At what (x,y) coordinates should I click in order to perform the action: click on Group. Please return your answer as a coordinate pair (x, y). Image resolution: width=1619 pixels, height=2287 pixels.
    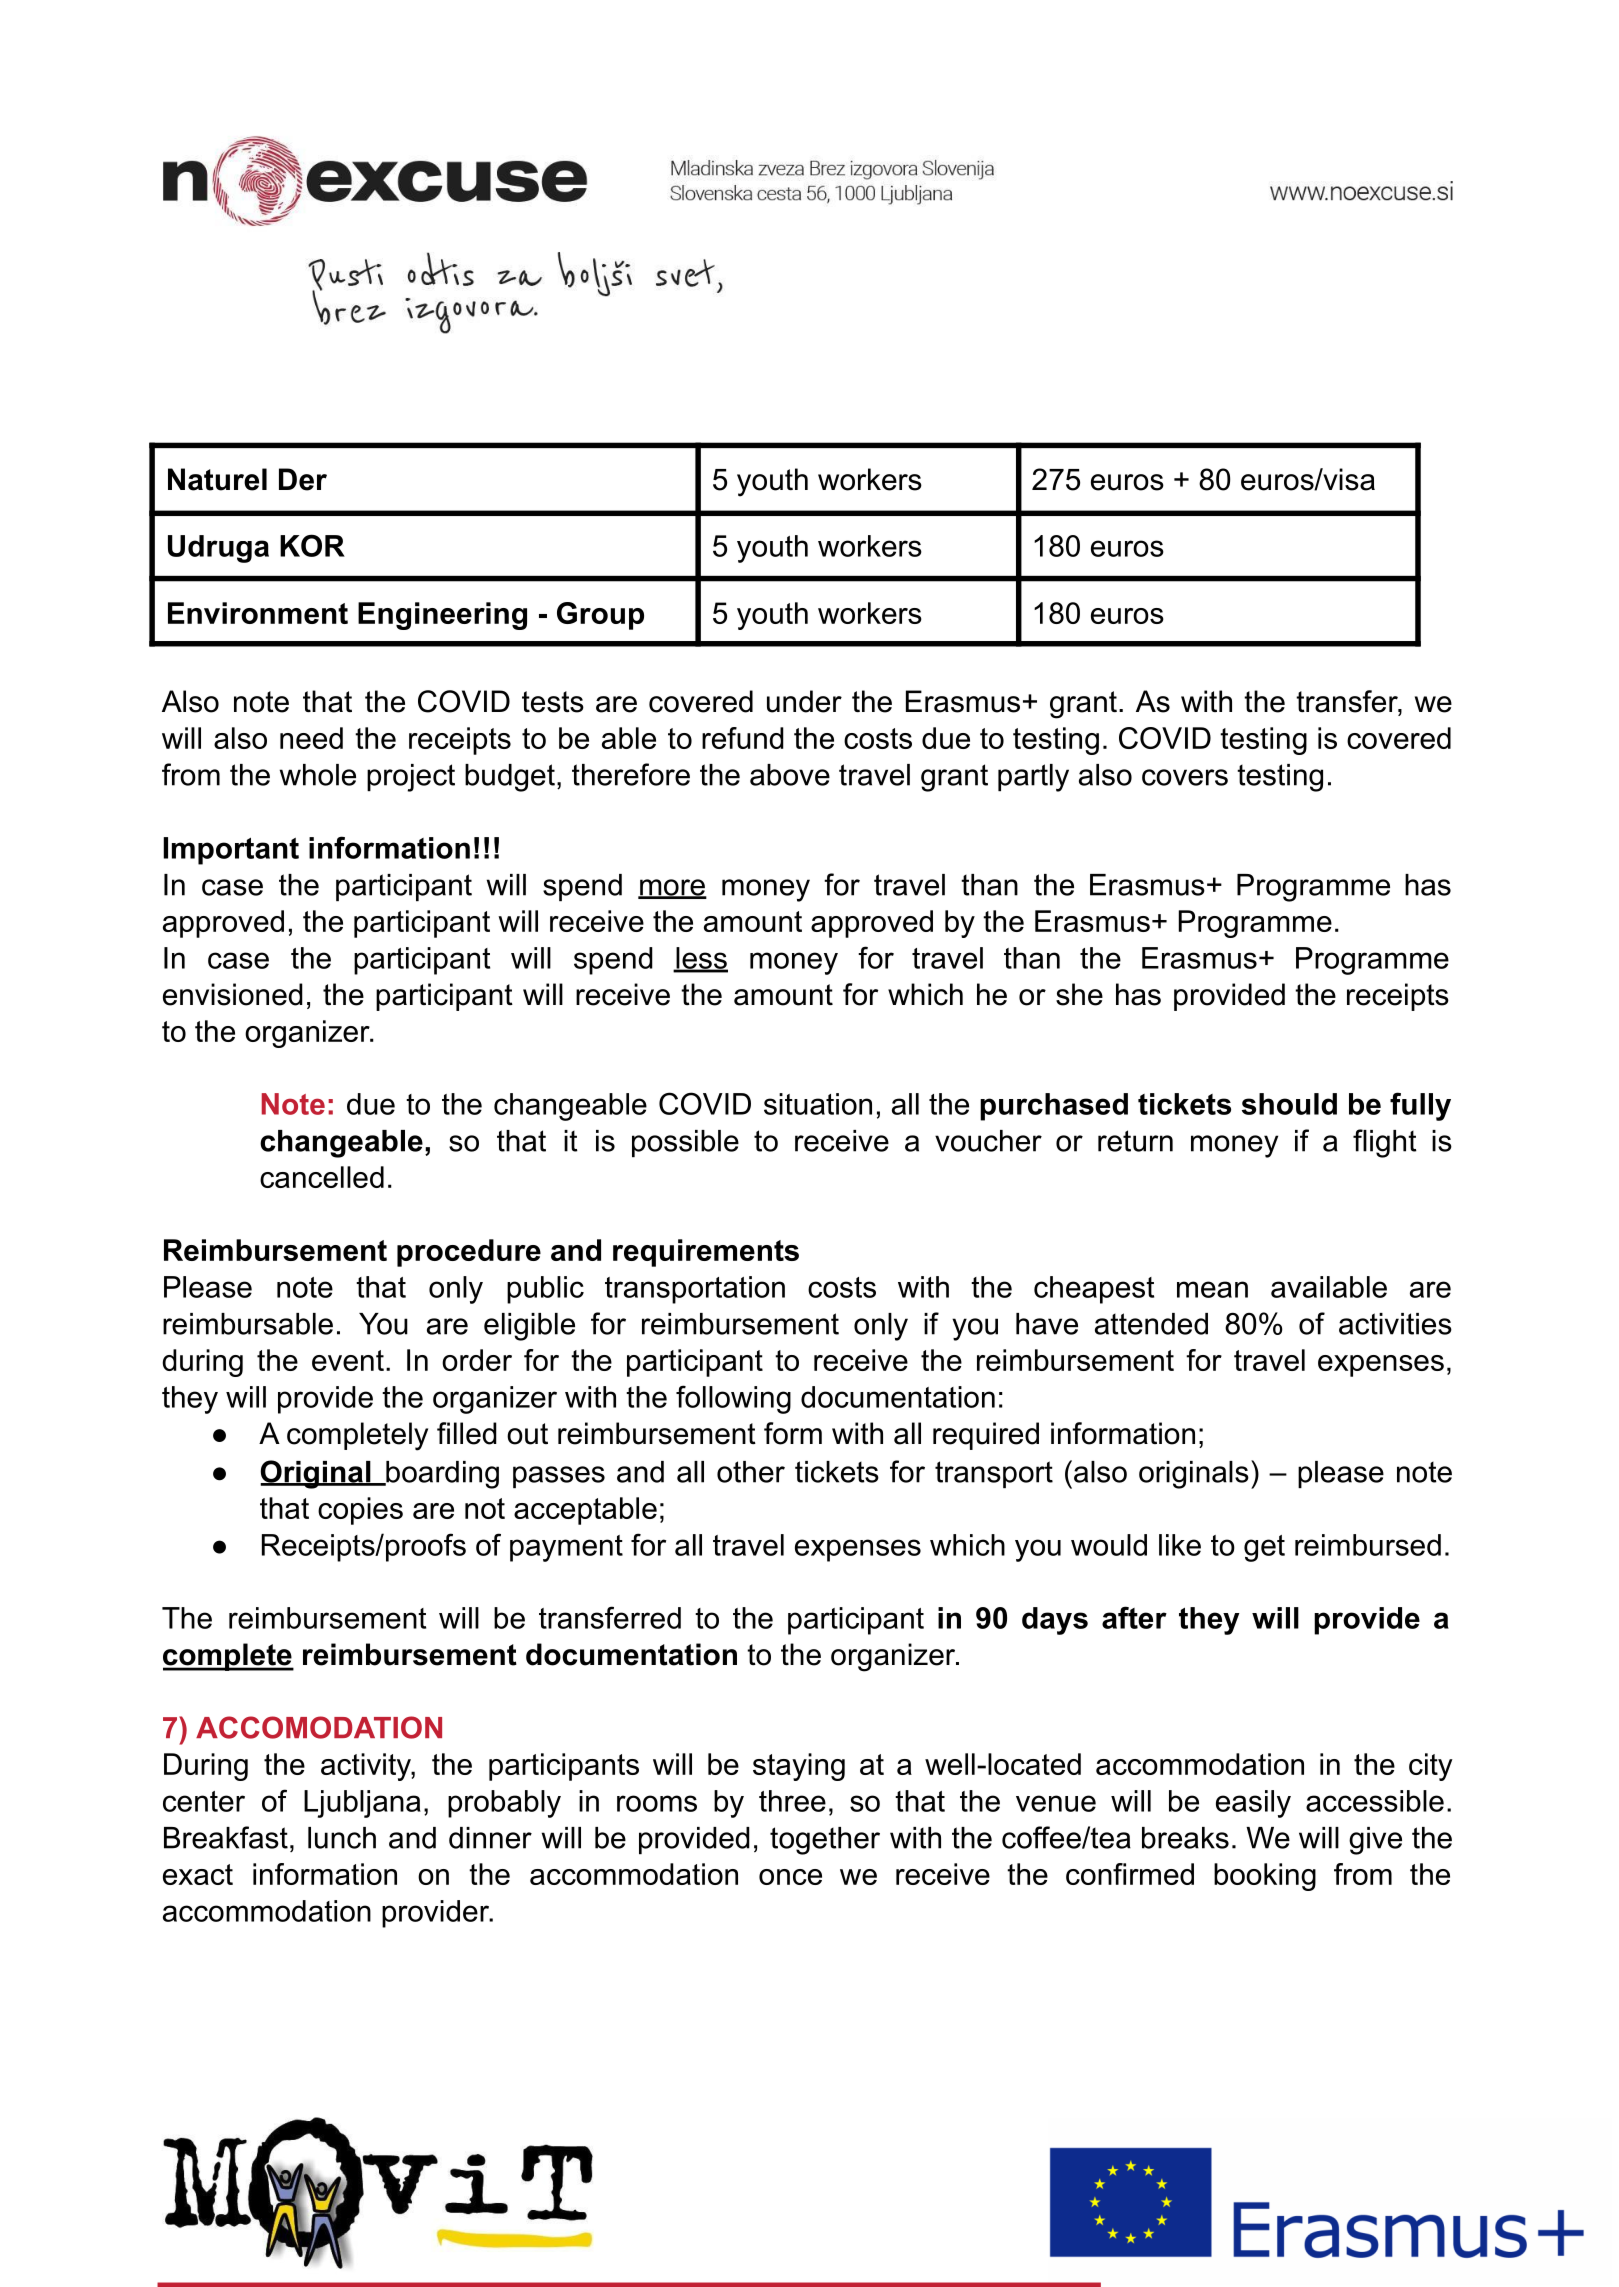
    Looking at the image, I should click on (600, 616).
